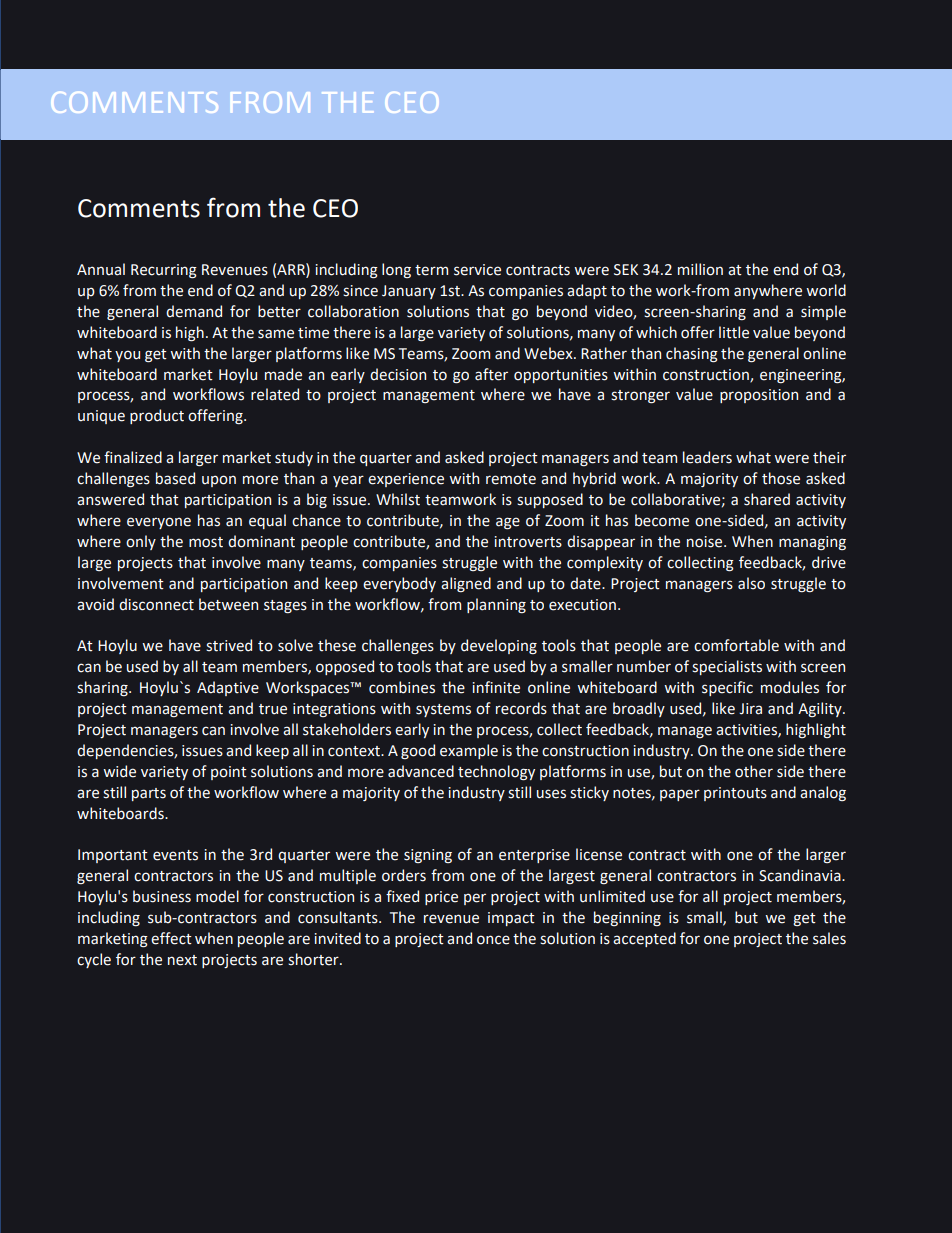 This screenshot has height=1233, width=952. What do you see at coordinates (171, 938) in the screenshot?
I see `effect` at bounding box center [171, 938].
